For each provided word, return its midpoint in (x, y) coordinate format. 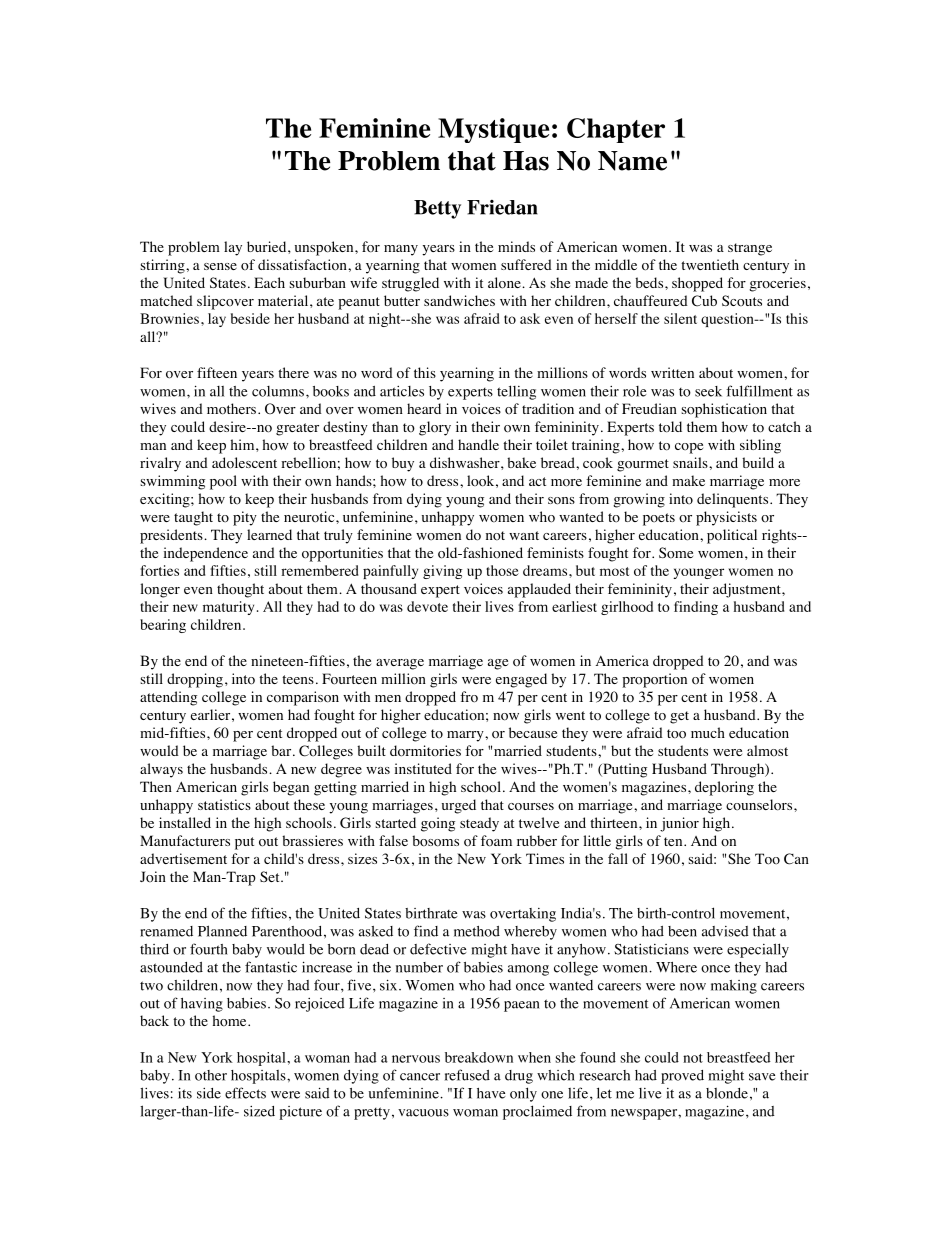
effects (245, 1093)
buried (268, 246)
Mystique (493, 130)
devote (427, 606)
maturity (228, 608)
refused (467, 1075)
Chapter (616, 130)
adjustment (748, 590)
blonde (727, 1093)
